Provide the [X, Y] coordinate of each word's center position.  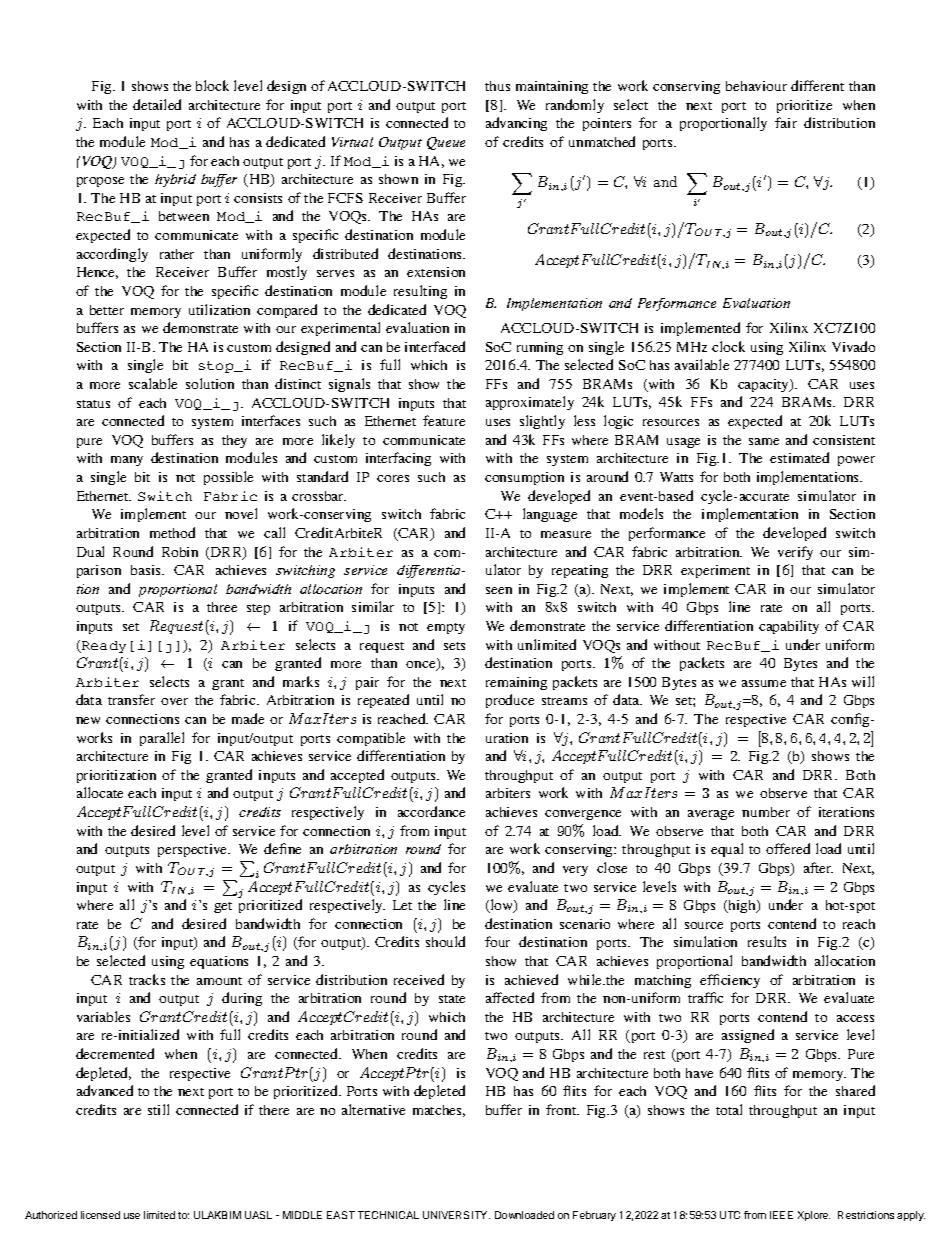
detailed [157, 104]
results [767, 941]
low [501, 906]
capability [789, 627]
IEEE [781, 1215]
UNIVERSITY [456, 1215]
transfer [131, 699]
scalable [153, 383]
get [223, 907]
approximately [530, 403]
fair [786, 122]
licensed [100, 1215]
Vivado [853, 346]
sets [454, 646]
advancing [516, 124]
